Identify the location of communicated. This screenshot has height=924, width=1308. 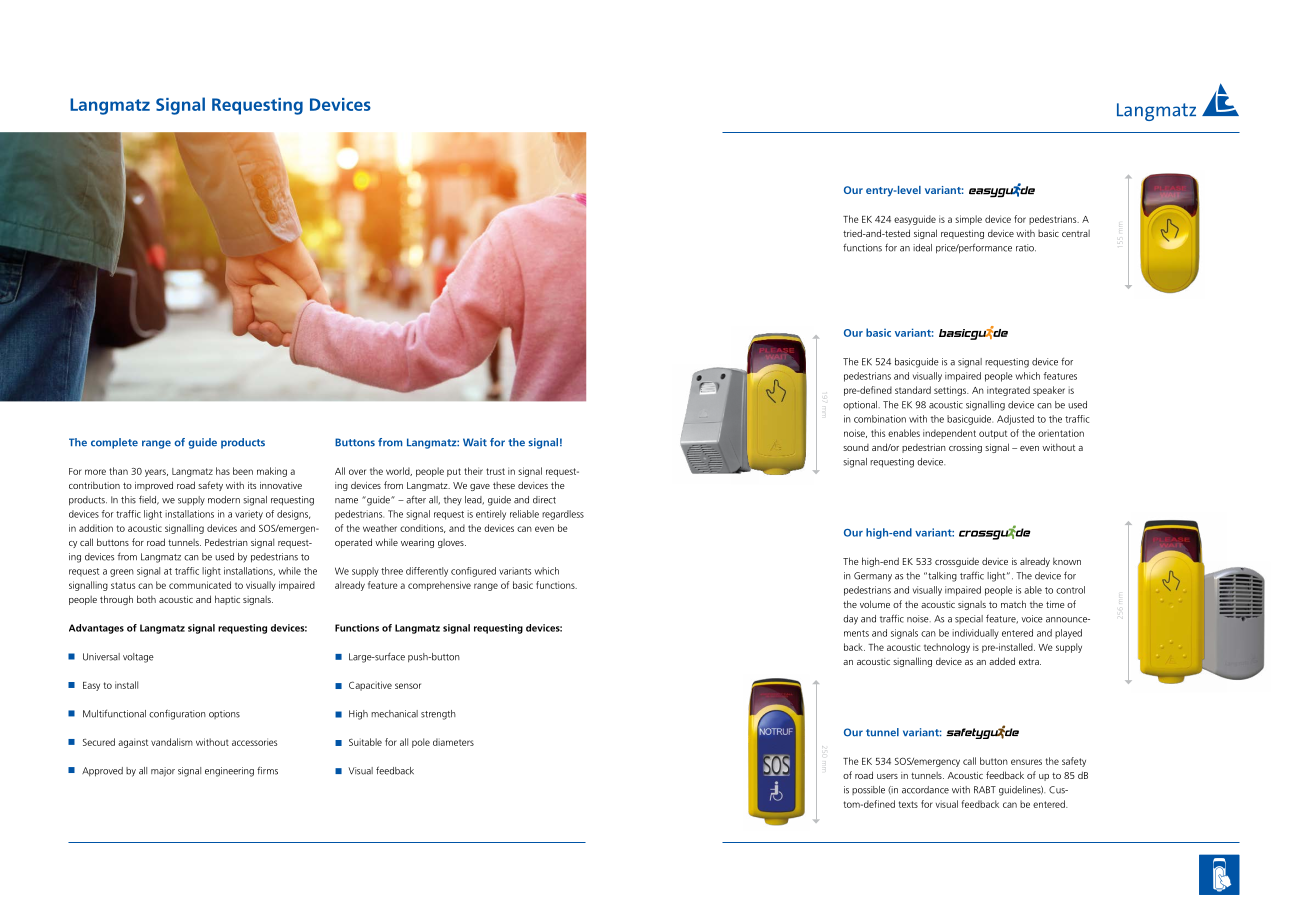
(200, 585).
